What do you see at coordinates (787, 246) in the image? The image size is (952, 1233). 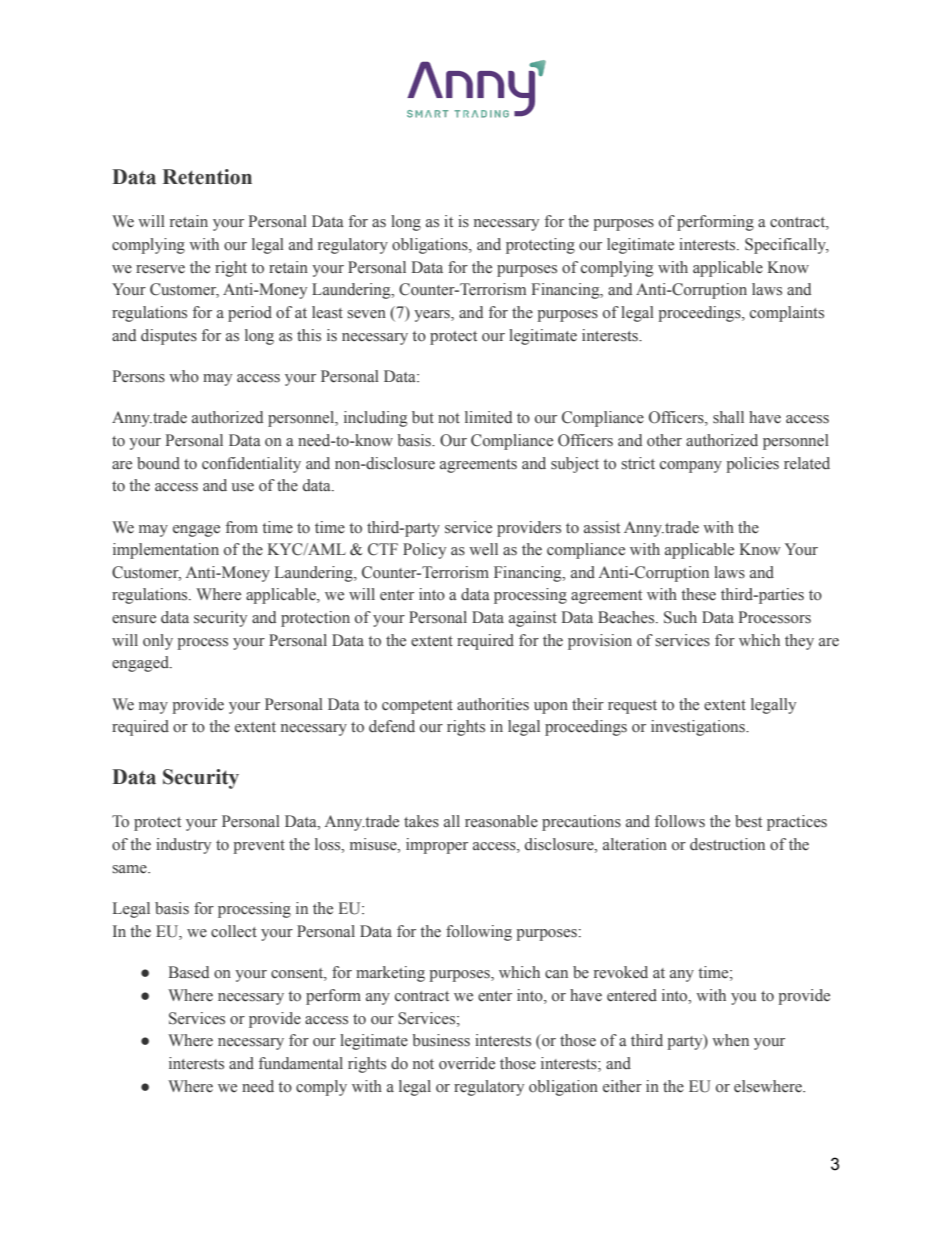 I see `Specifically` at bounding box center [787, 246].
